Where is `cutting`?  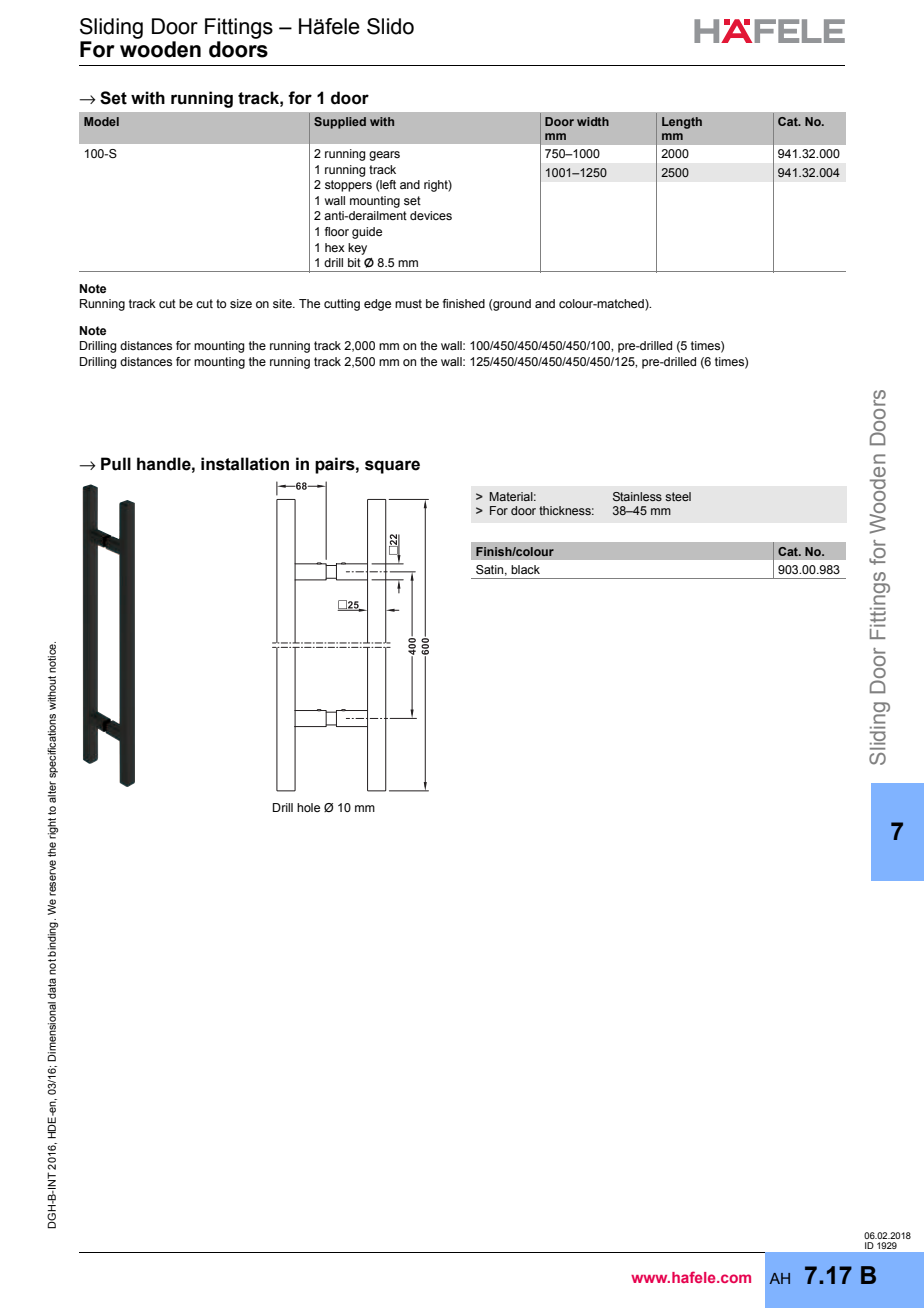 cutting is located at coordinates (342, 305).
